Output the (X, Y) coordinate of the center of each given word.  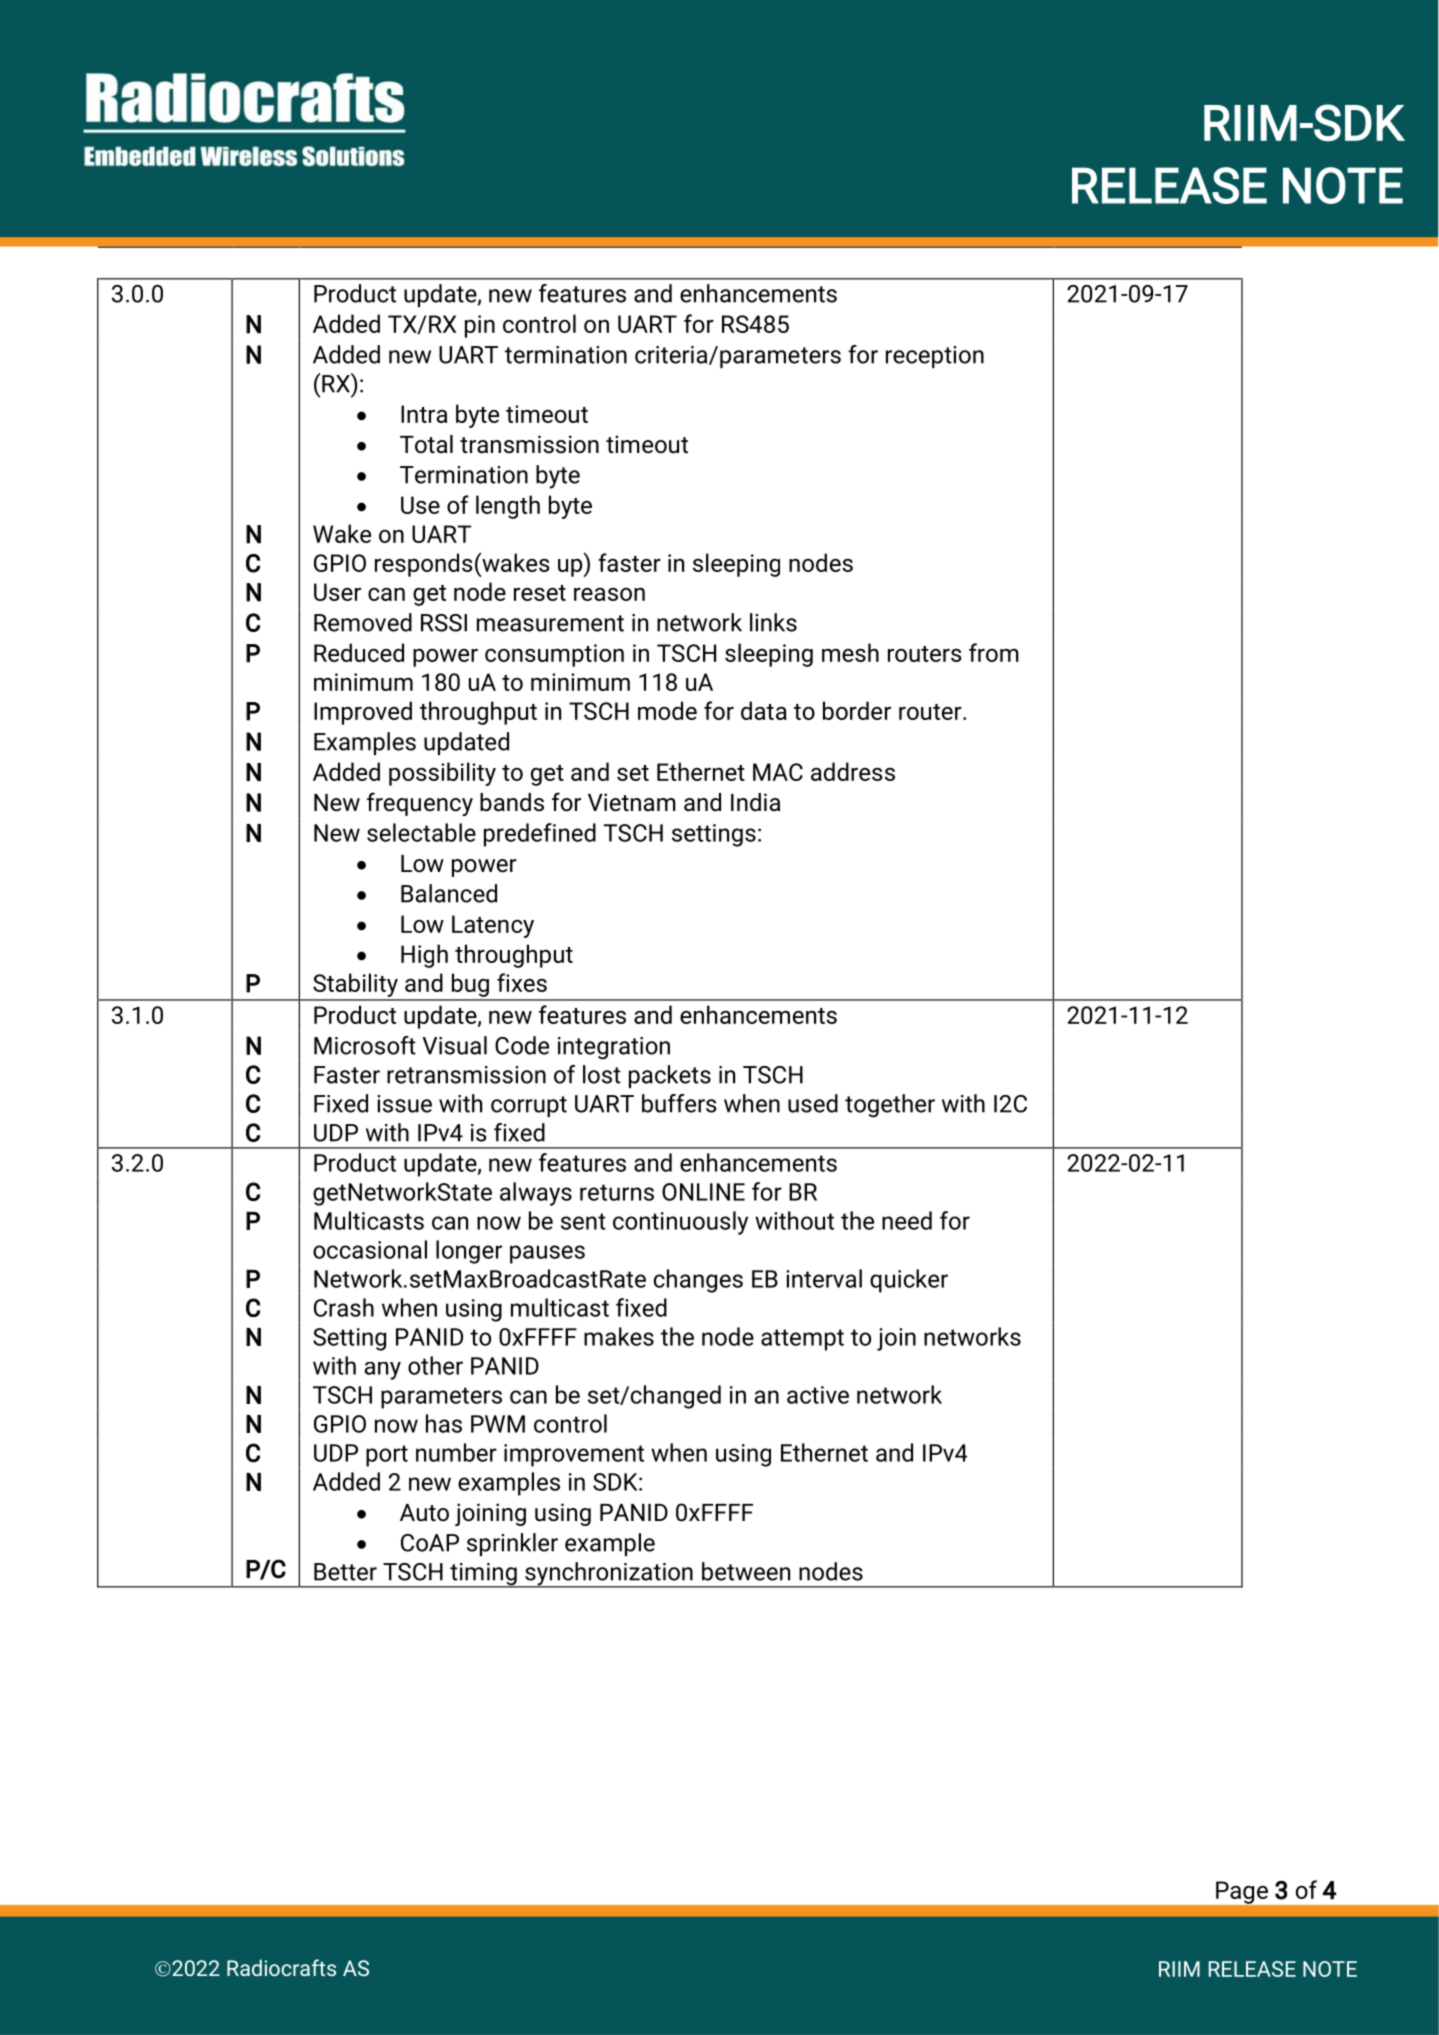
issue (404, 1104)
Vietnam (632, 802)
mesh (850, 652)
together (890, 1106)
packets (670, 1076)
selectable (421, 832)
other (435, 1365)
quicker (909, 1281)
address (853, 771)
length (508, 507)
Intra (424, 414)
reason (609, 594)
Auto (424, 1513)
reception (935, 357)
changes (698, 1281)
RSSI (444, 623)
